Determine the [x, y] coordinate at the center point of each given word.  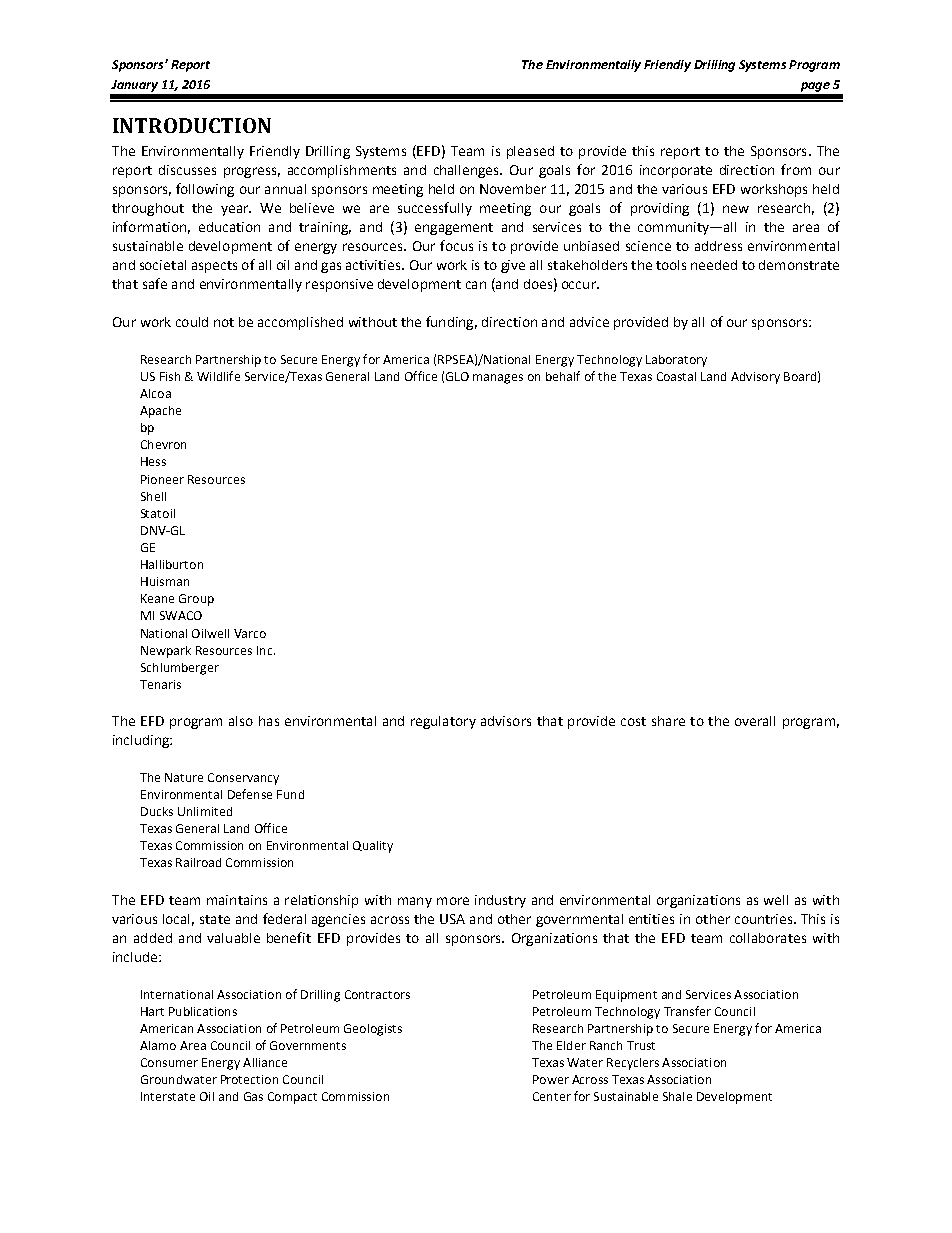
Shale [677, 1096]
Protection [249, 1079]
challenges [467, 171]
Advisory [755, 378]
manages [498, 379]
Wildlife [218, 376]
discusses [187, 170]
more [453, 901]
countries [765, 919]
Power [551, 1079]
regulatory [443, 722]
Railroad [198, 862]
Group [196, 600]
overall [755, 721]
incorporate [676, 171]
